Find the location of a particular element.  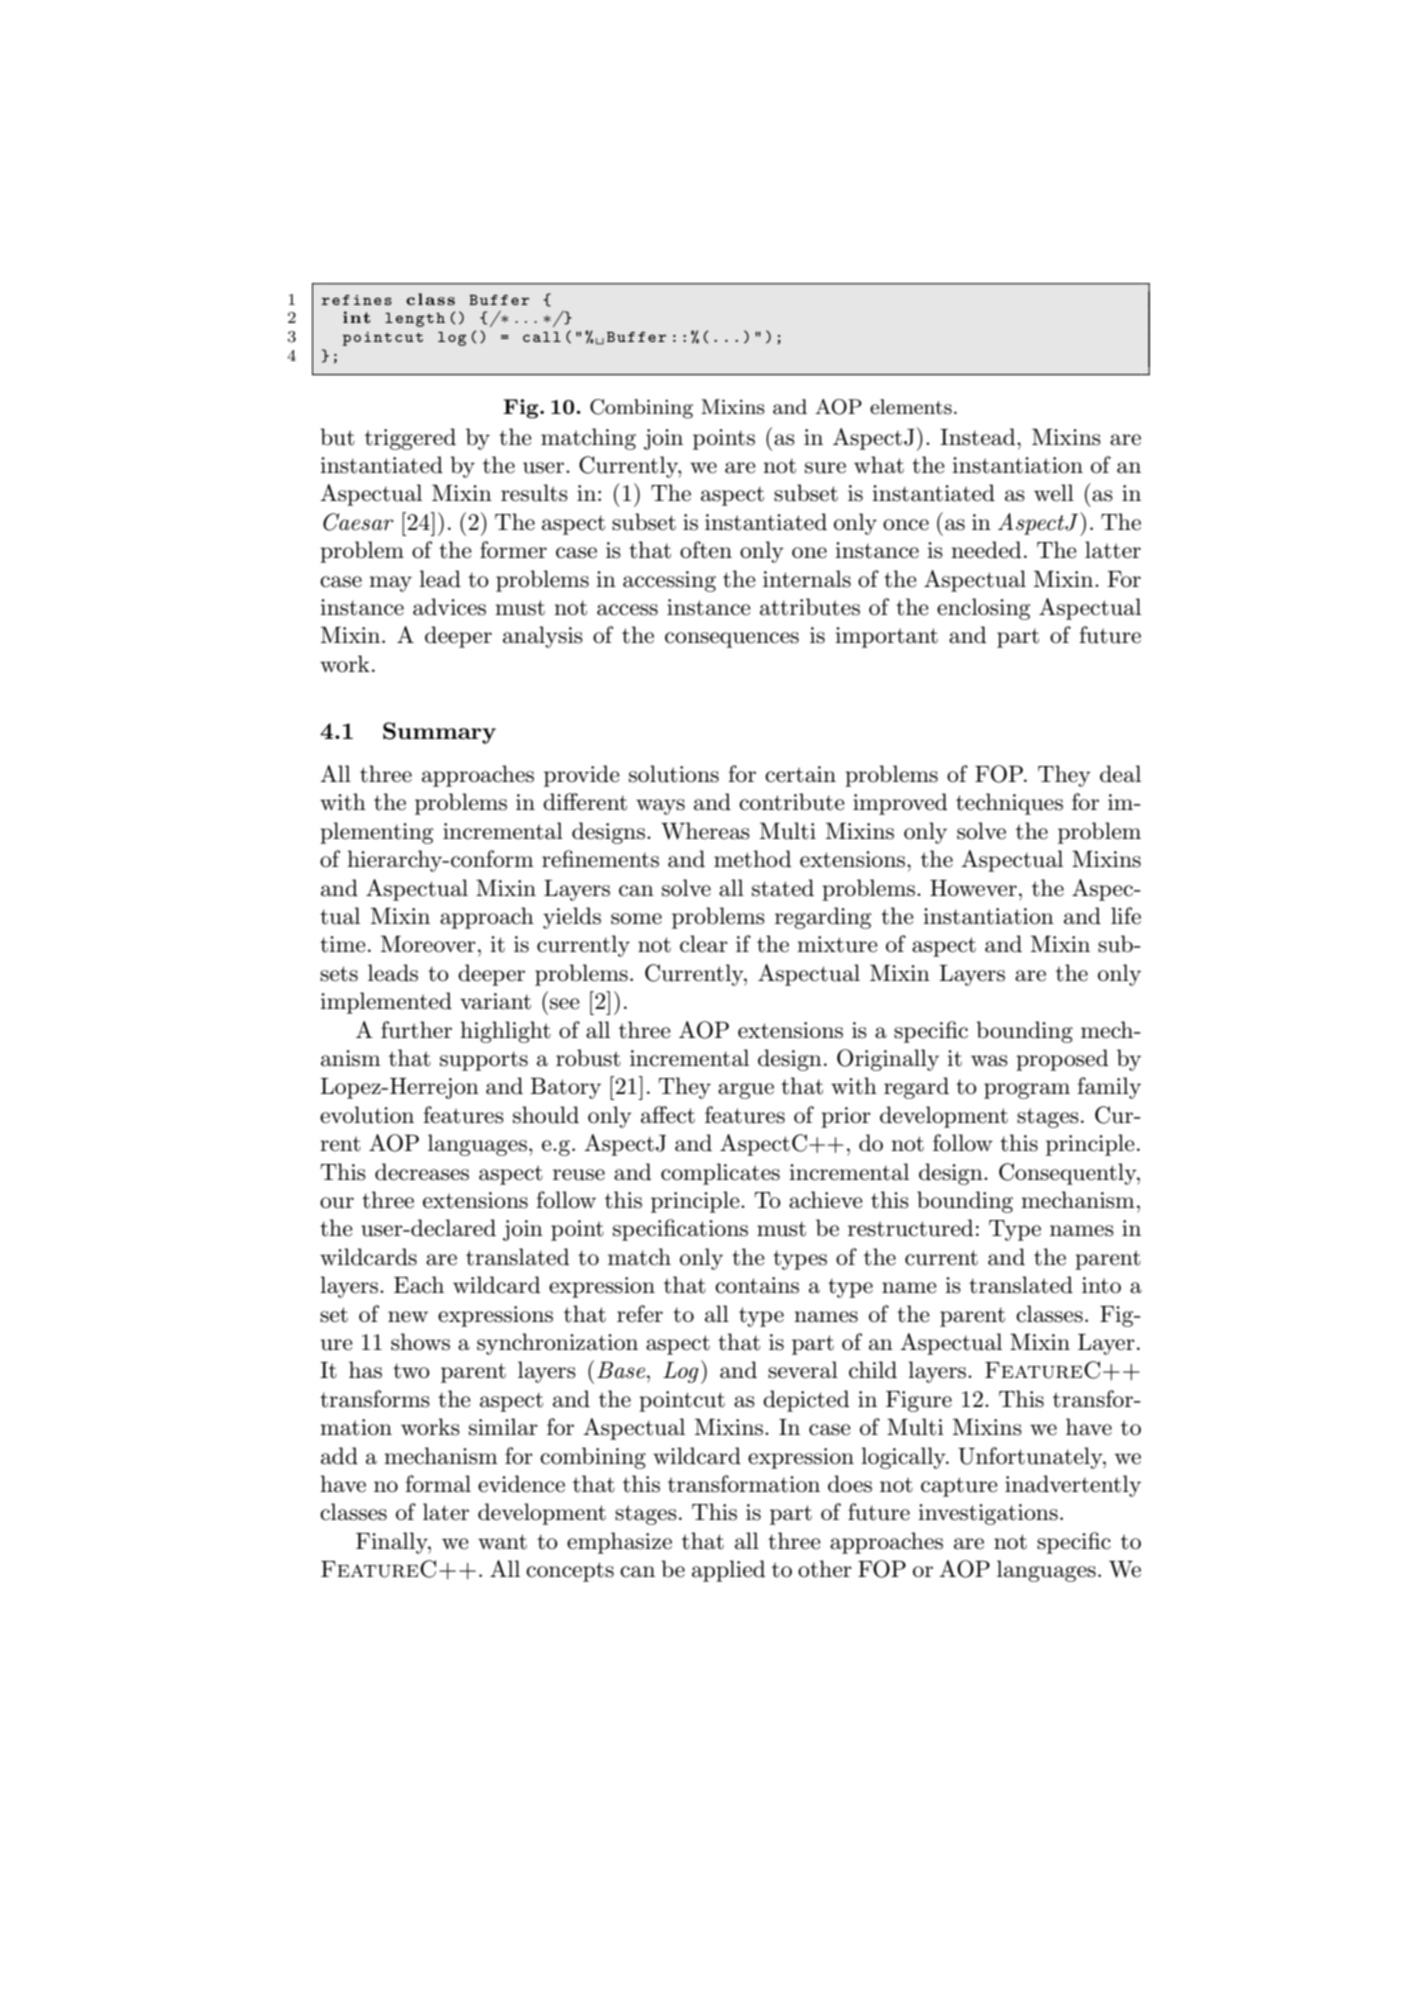

consequences is located at coordinates (732, 640).
